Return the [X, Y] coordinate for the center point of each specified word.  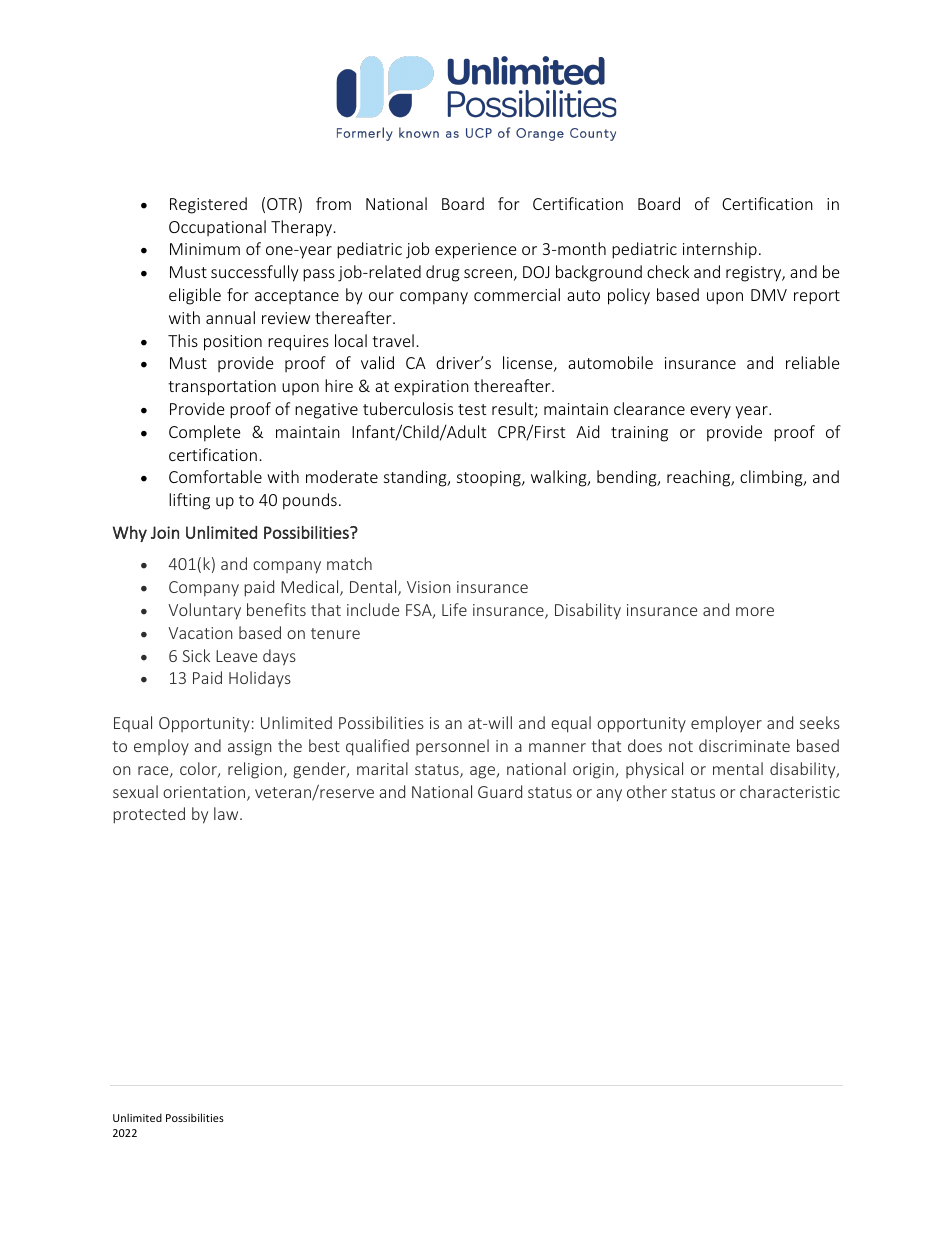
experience [475, 251]
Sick [196, 655]
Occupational [217, 228]
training [639, 434]
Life [454, 609]
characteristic [790, 791]
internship [720, 250]
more [755, 611]
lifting [189, 501]
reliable [812, 362]
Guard [500, 791]
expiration [431, 387]
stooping [490, 479]
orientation [205, 793]
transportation [222, 388]
